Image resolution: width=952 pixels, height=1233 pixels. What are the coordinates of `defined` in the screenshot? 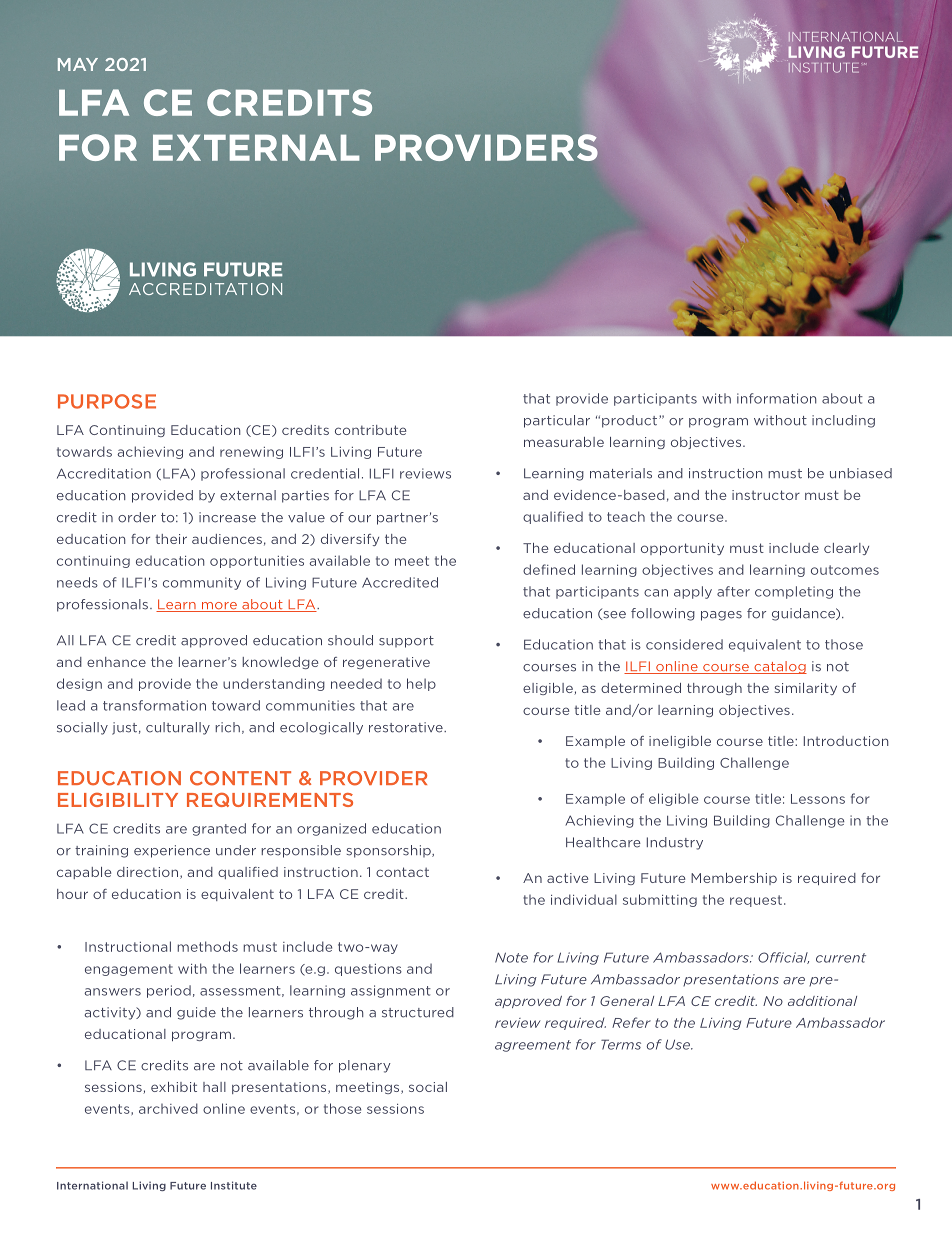 It's located at (549, 569).
